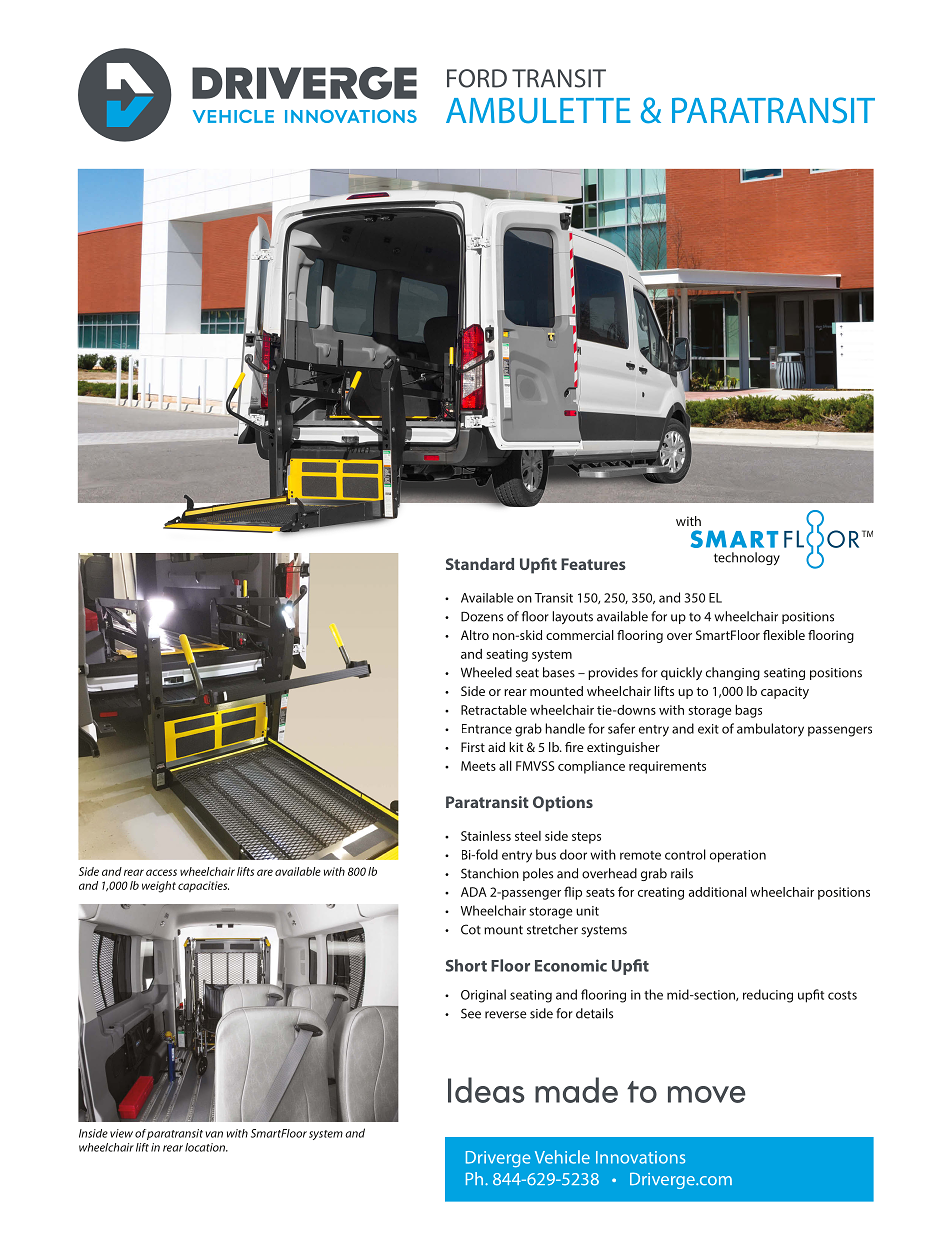 The width and height of the screenshot is (952, 1233). Describe the element at coordinates (784, 635) in the screenshot. I see `flexible` at that location.
